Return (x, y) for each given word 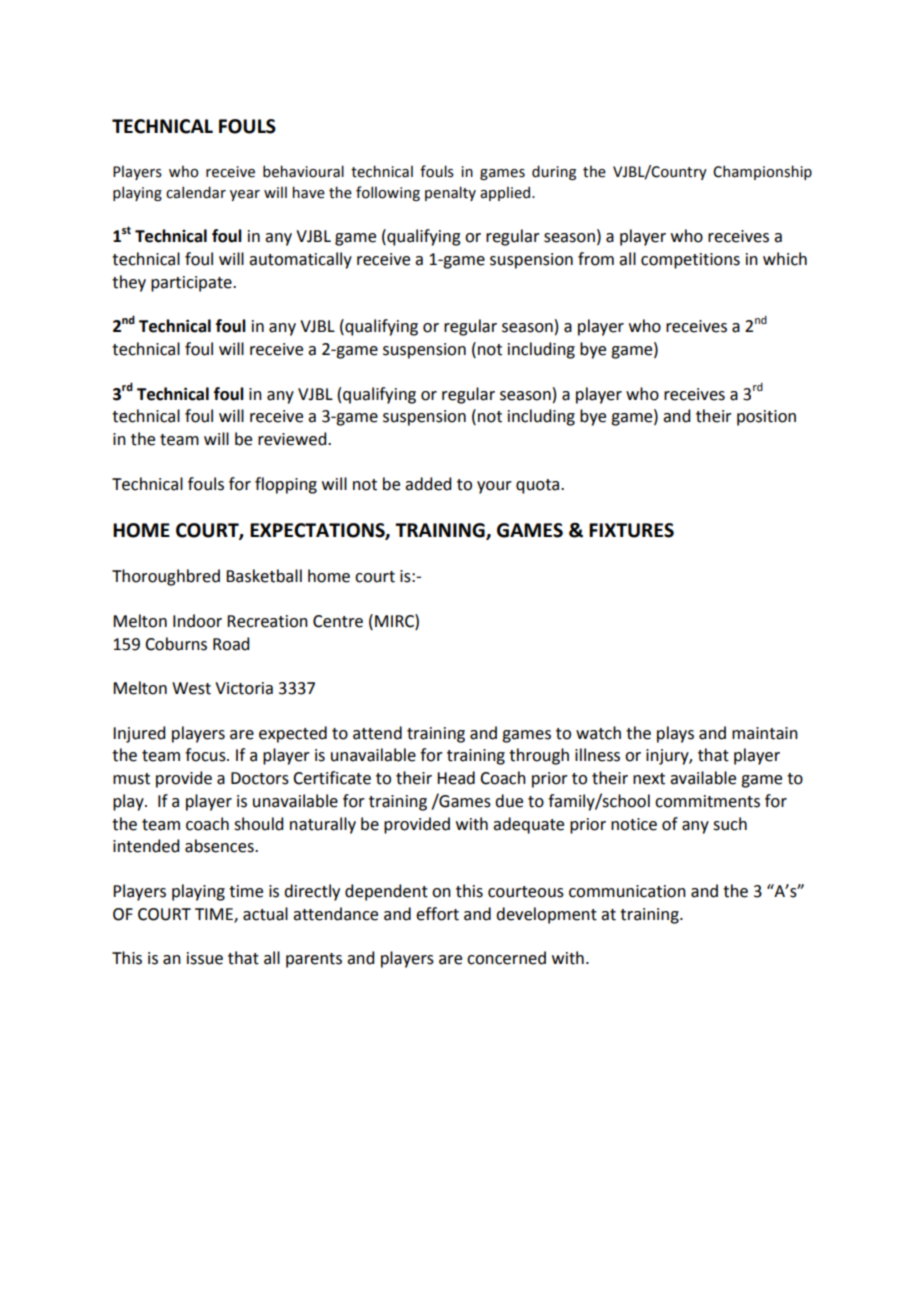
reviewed (293, 439)
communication (627, 891)
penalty (450, 193)
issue (205, 958)
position (766, 418)
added (428, 484)
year (245, 195)
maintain (765, 733)
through (539, 756)
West (191, 688)
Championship (762, 172)
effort (437, 914)
